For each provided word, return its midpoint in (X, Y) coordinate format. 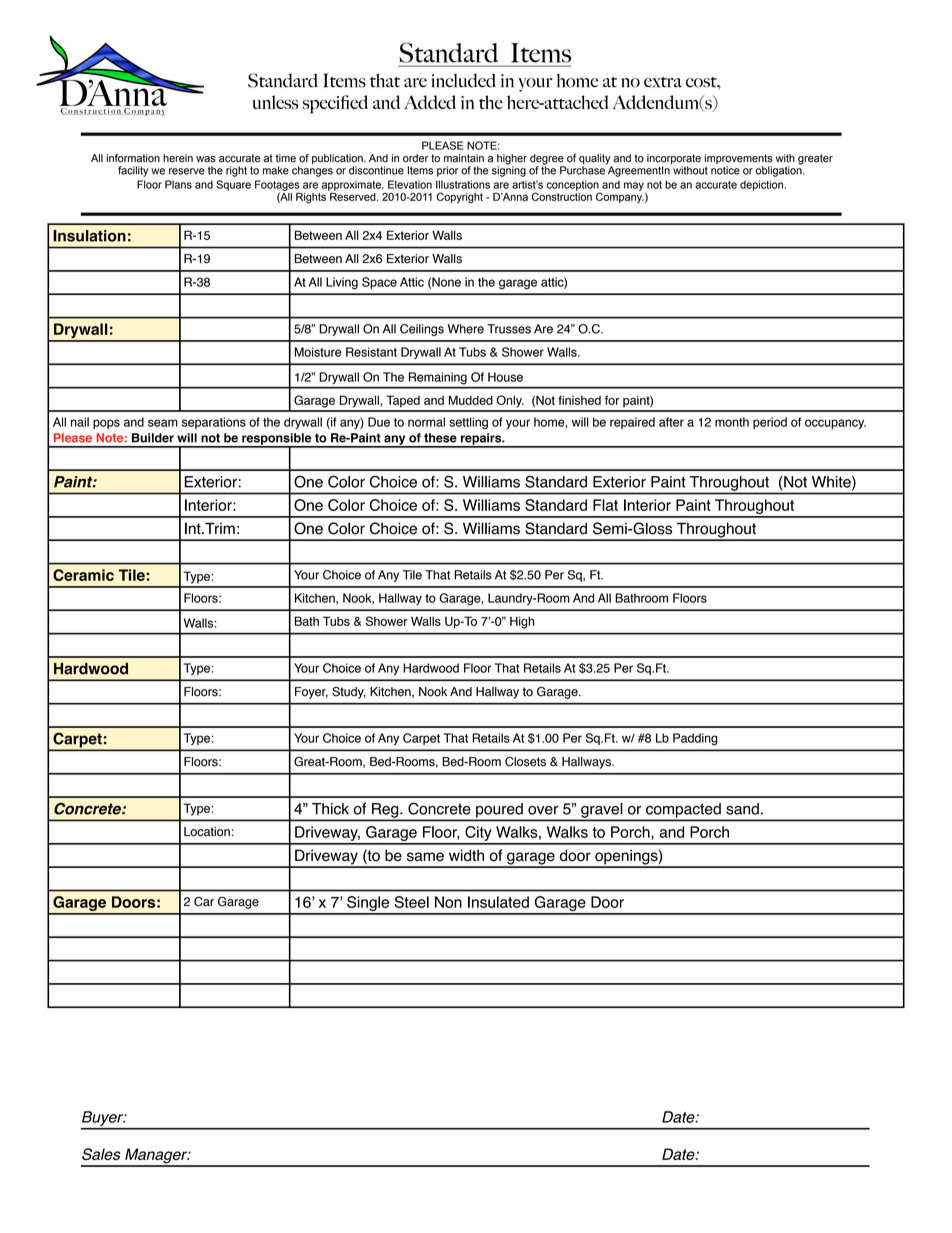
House (505, 377)
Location (207, 832)
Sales (101, 1154)
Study (349, 692)
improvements (739, 160)
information (133, 158)
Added (430, 102)
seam (163, 423)
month (732, 422)
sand (742, 809)
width (466, 855)
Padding (695, 739)
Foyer (311, 693)
